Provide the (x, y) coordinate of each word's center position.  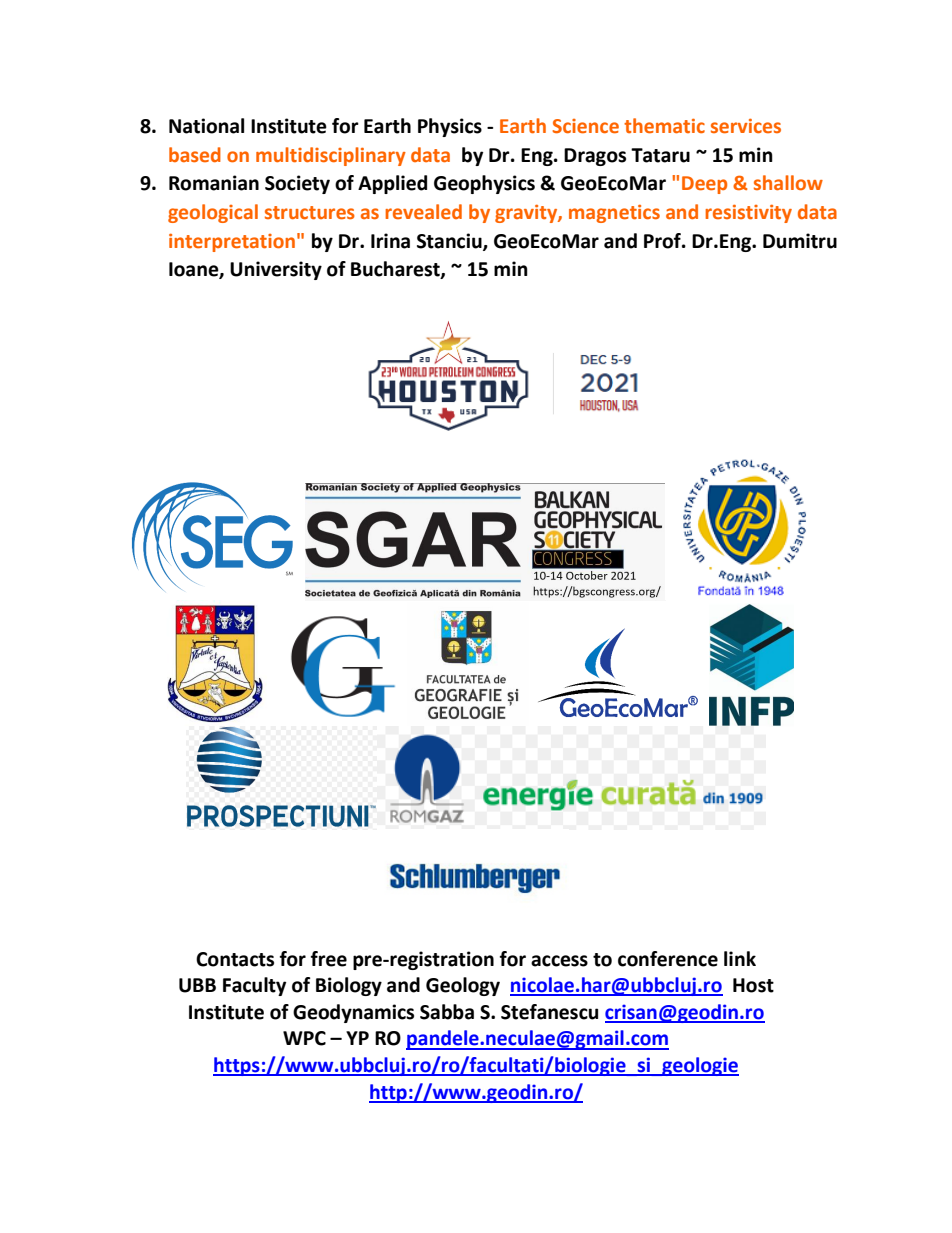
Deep (704, 185)
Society (297, 184)
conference (668, 959)
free (329, 959)
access (559, 961)
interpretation (232, 243)
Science (586, 126)
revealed (423, 212)
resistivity (748, 214)
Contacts (235, 959)
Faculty (254, 986)
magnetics (614, 214)
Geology (463, 986)
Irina (390, 241)
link (740, 958)
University (276, 270)
